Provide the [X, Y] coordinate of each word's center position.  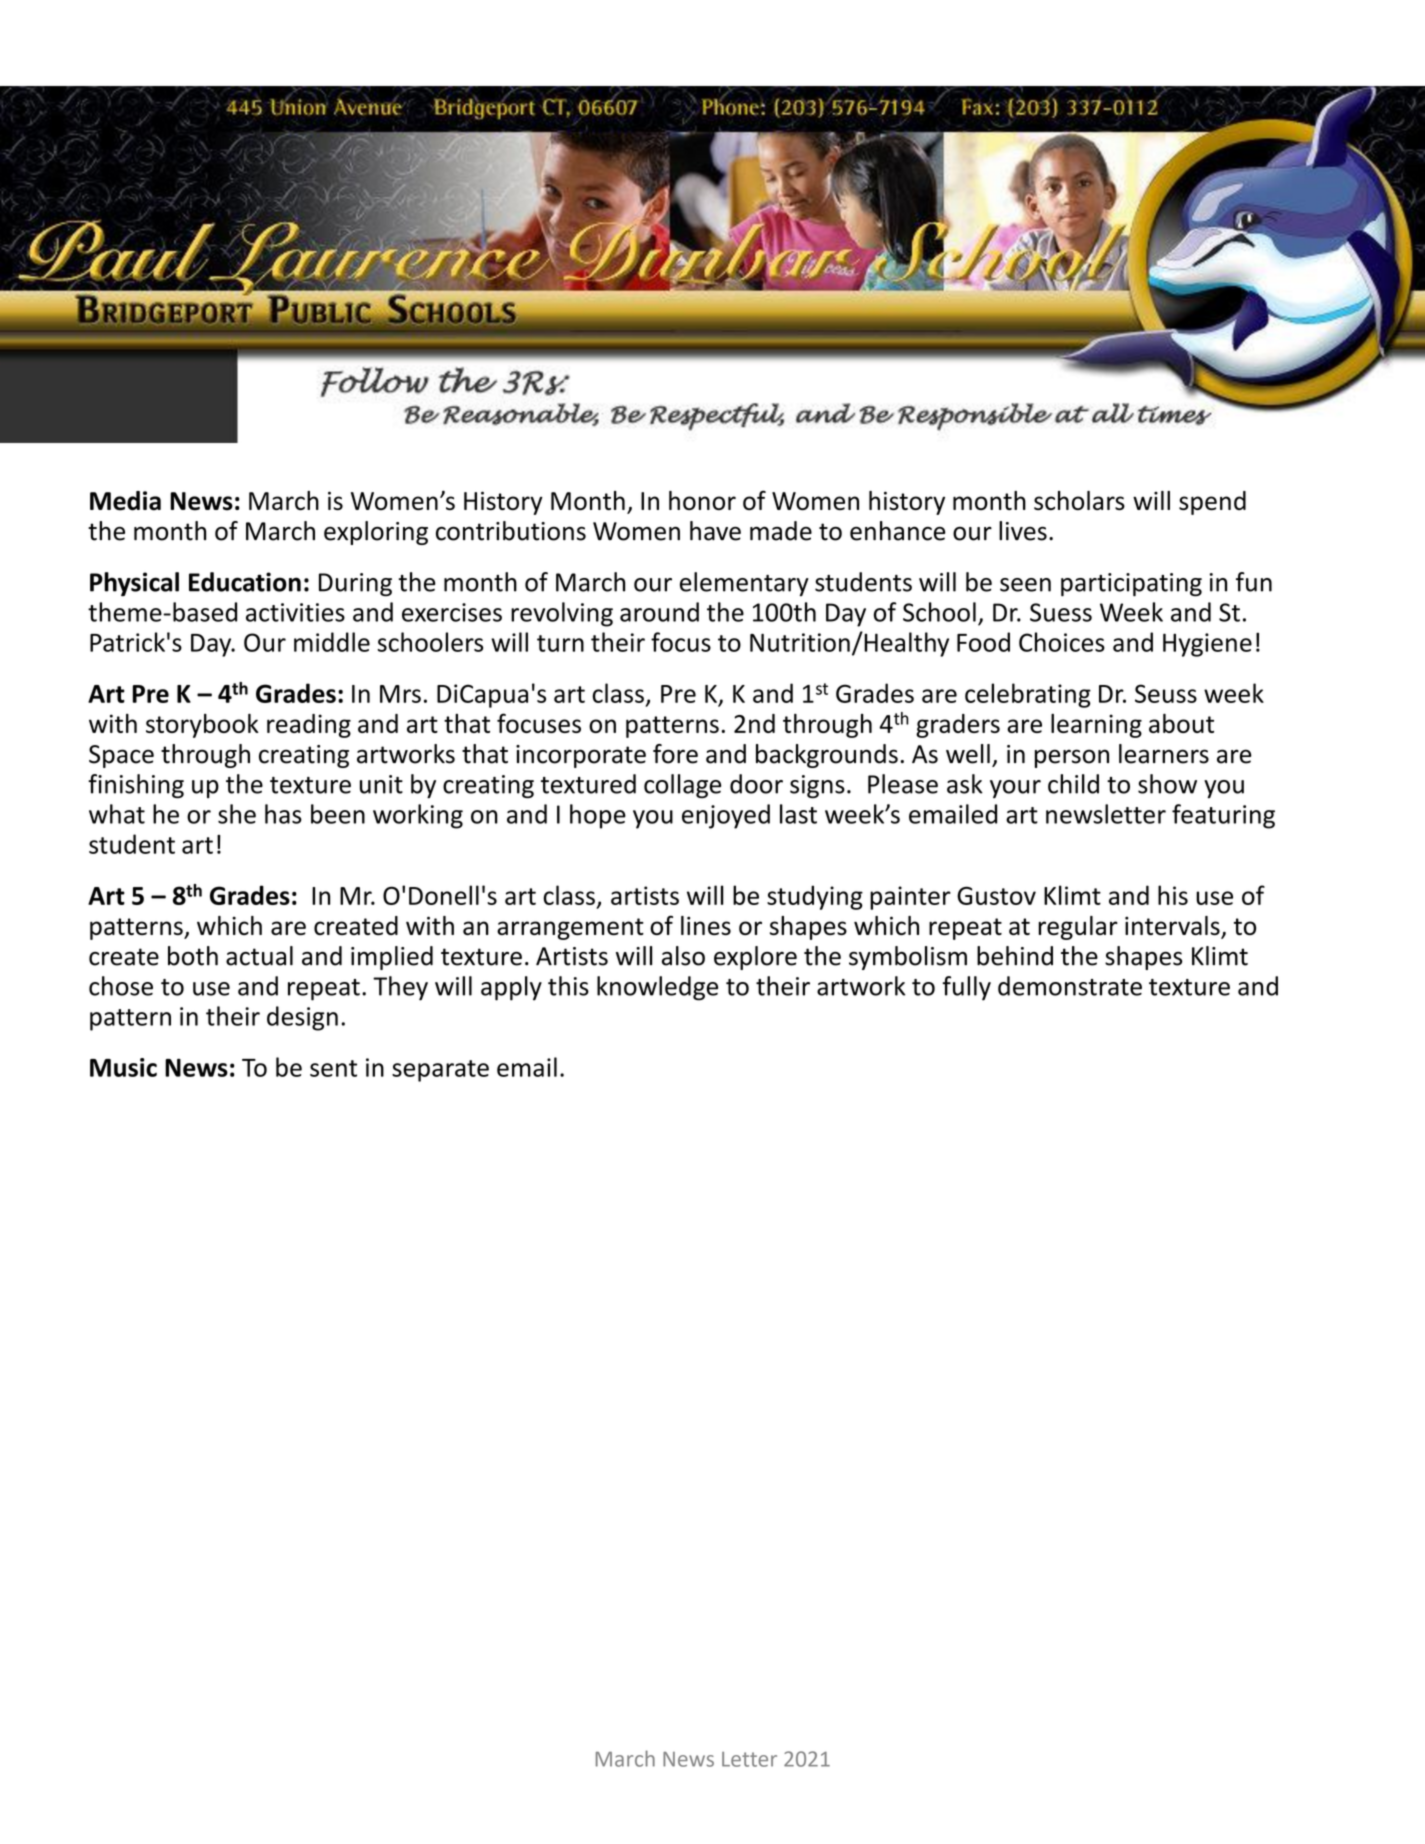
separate [440, 1071]
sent [333, 1068]
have [715, 531]
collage [682, 786]
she [237, 814]
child [1073, 784]
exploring [376, 533]
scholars [1079, 500]
